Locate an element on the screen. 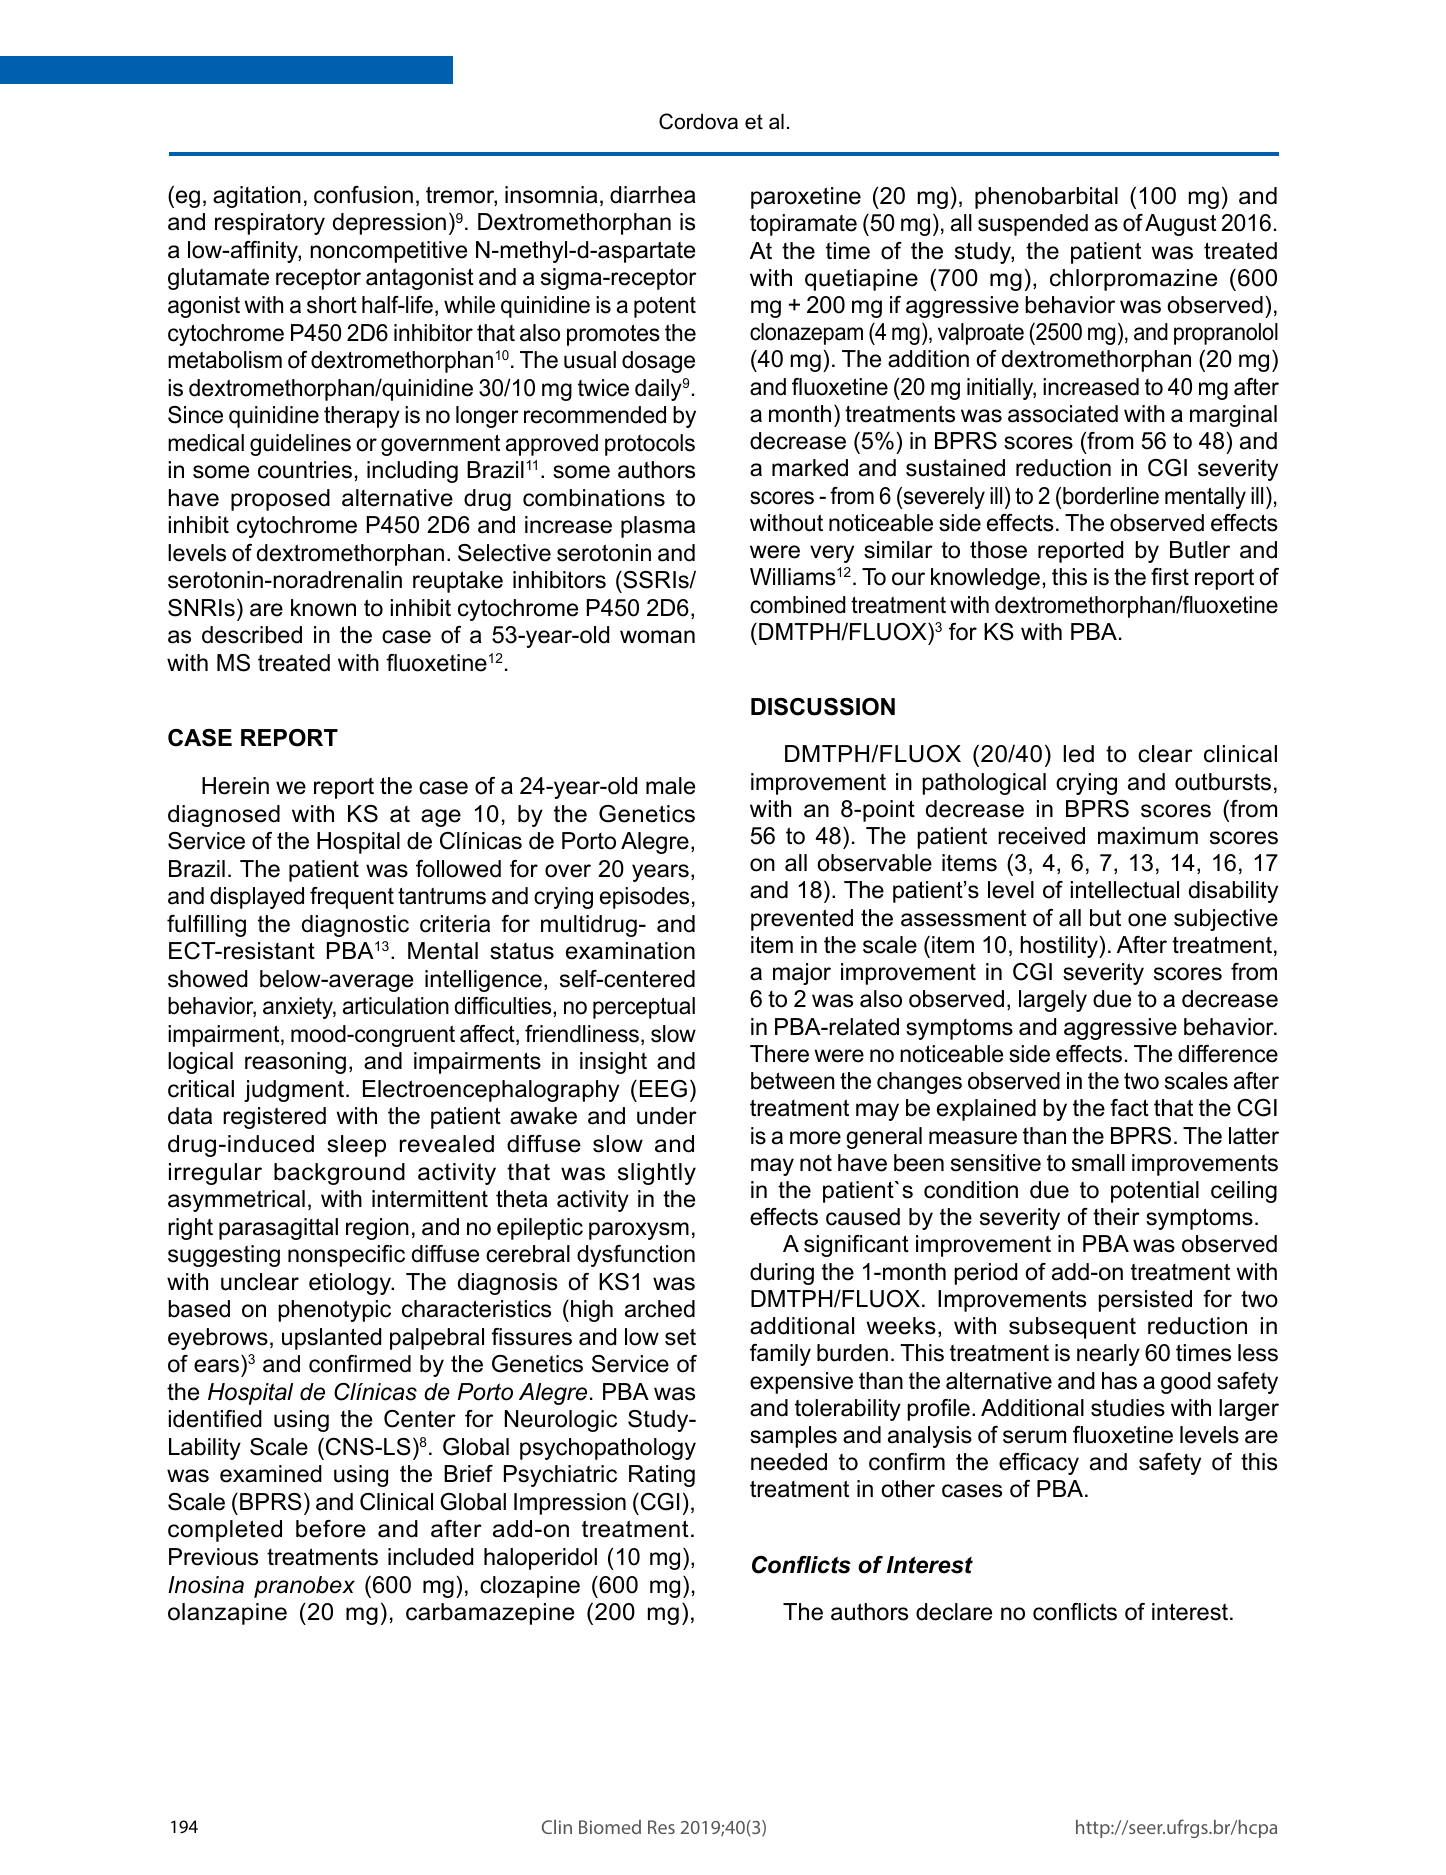 The width and height of the screenshot is (1446, 1875). needed is located at coordinates (789, 1462).
